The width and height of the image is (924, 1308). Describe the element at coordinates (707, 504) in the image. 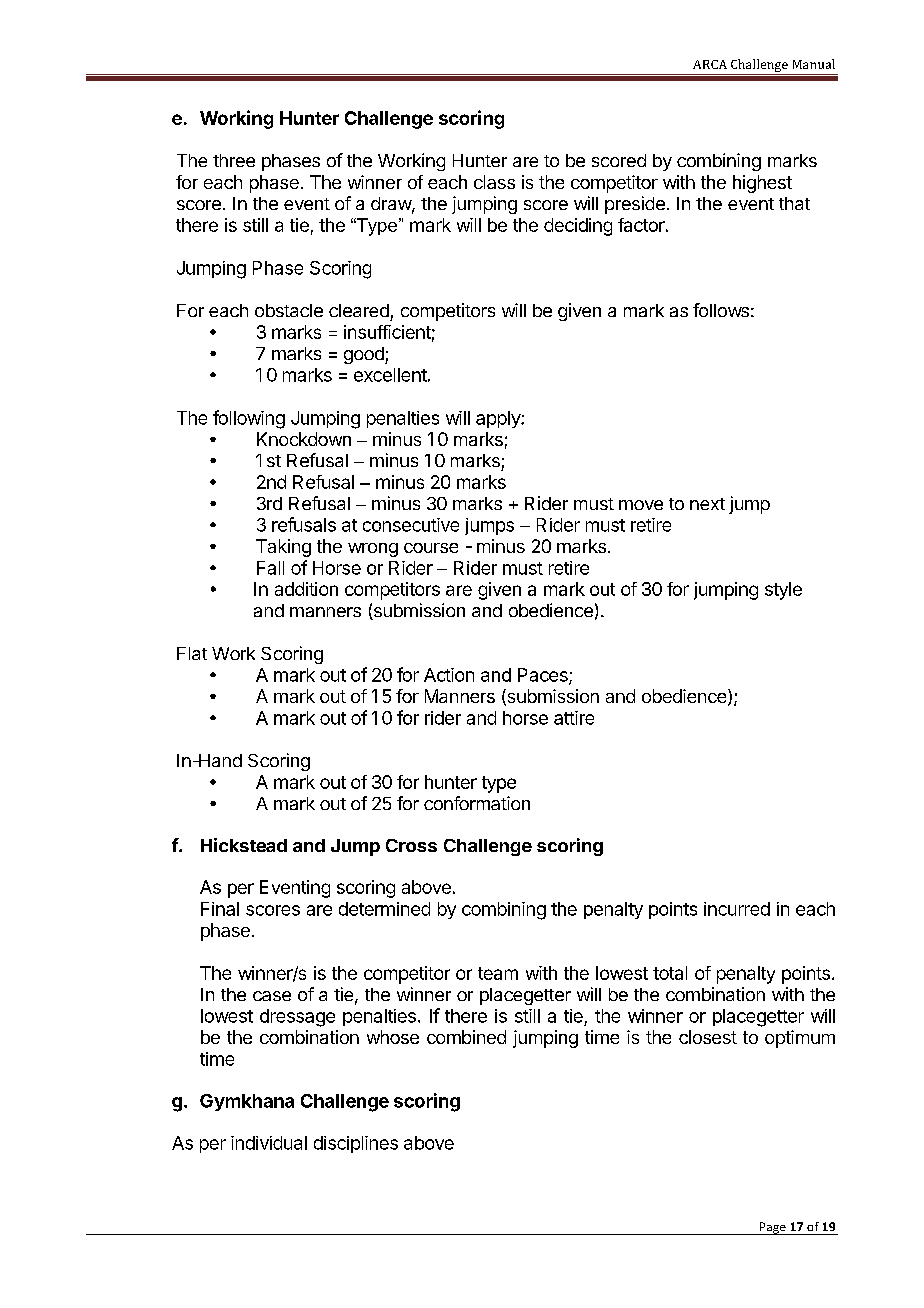

I see `next` at that location.
